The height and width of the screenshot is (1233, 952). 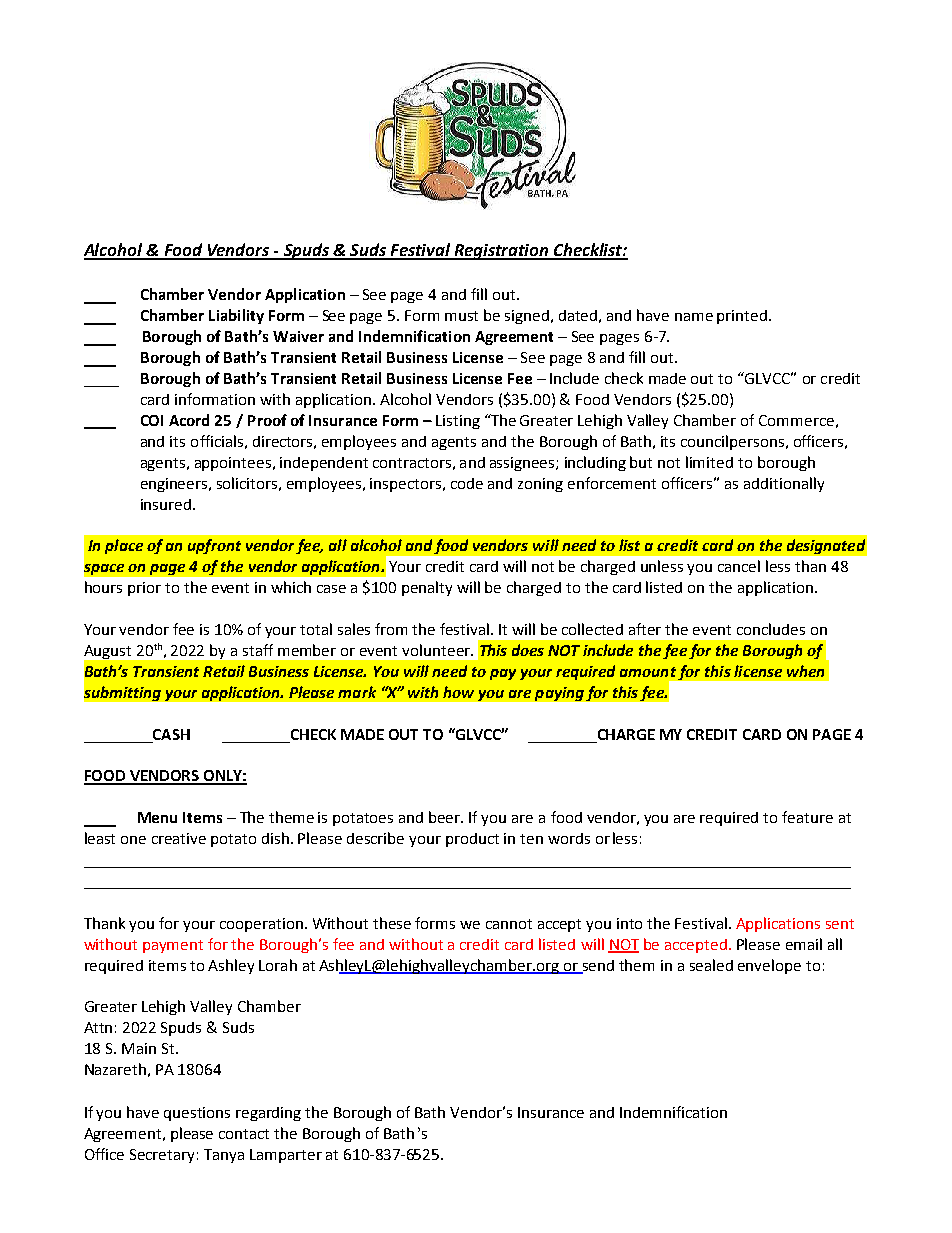 What do you see at coordinates (742, 317) in the screenshot?
I see `printed` at bounding box center [742, 317].
